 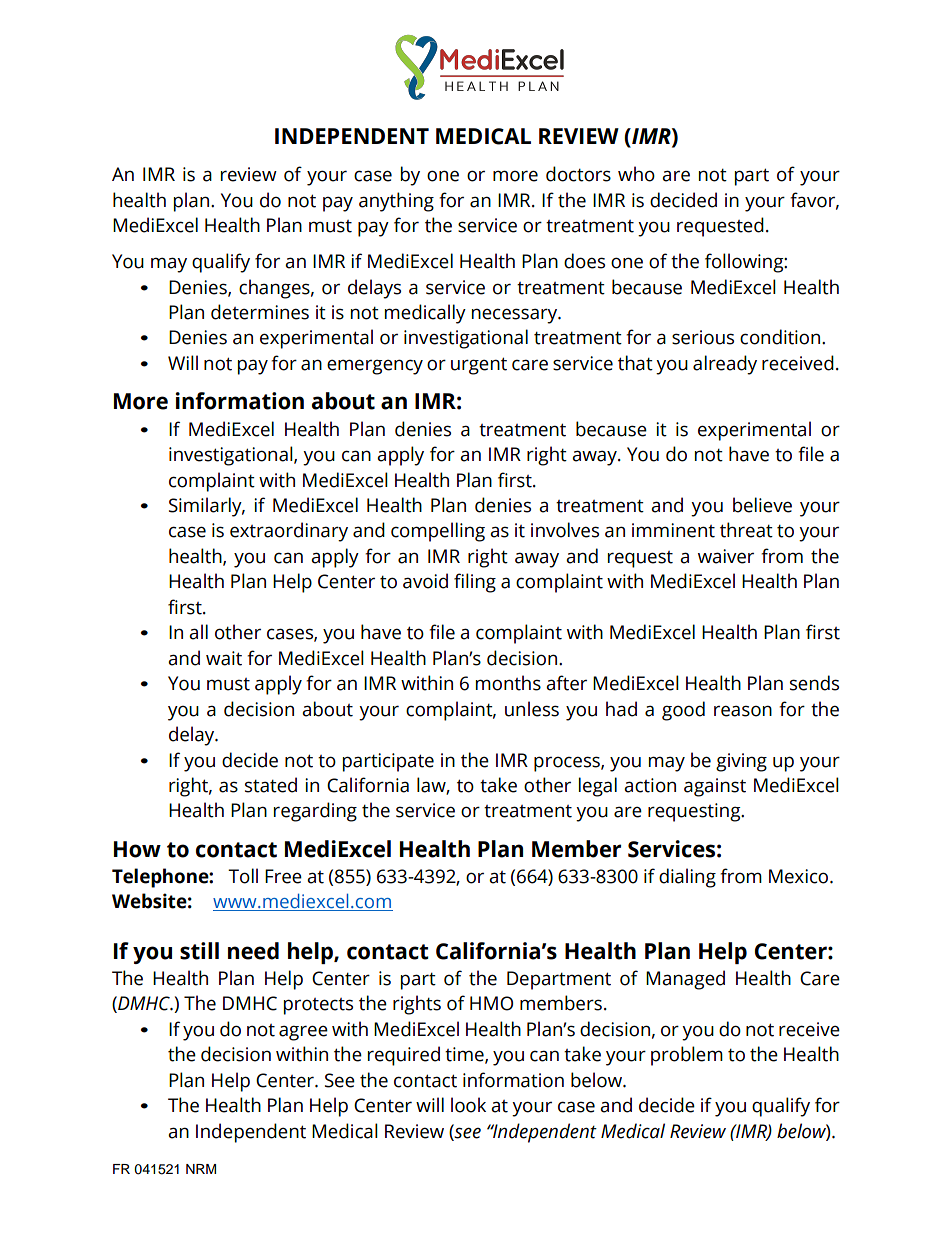 I want to click on already, so click(x=725, y=365).
